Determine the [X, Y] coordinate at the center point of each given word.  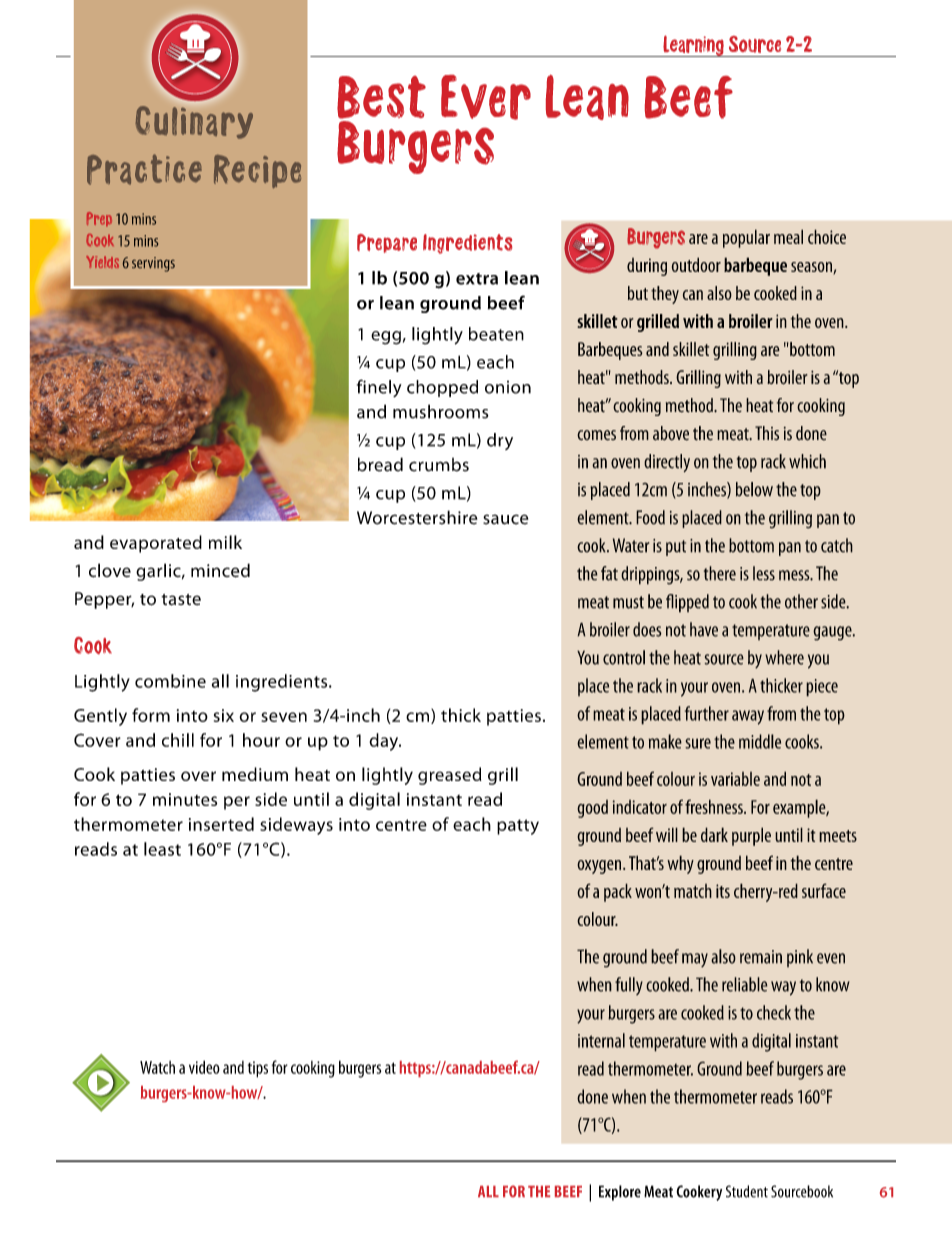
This [767, 433]
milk [225, 542]
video [204, 1067]
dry [500, 441]
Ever [486, 97]
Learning [693, 46]
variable [735, 779]
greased [450, 776]
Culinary [194, 122]
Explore [620, 1193]
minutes [185, 799]
